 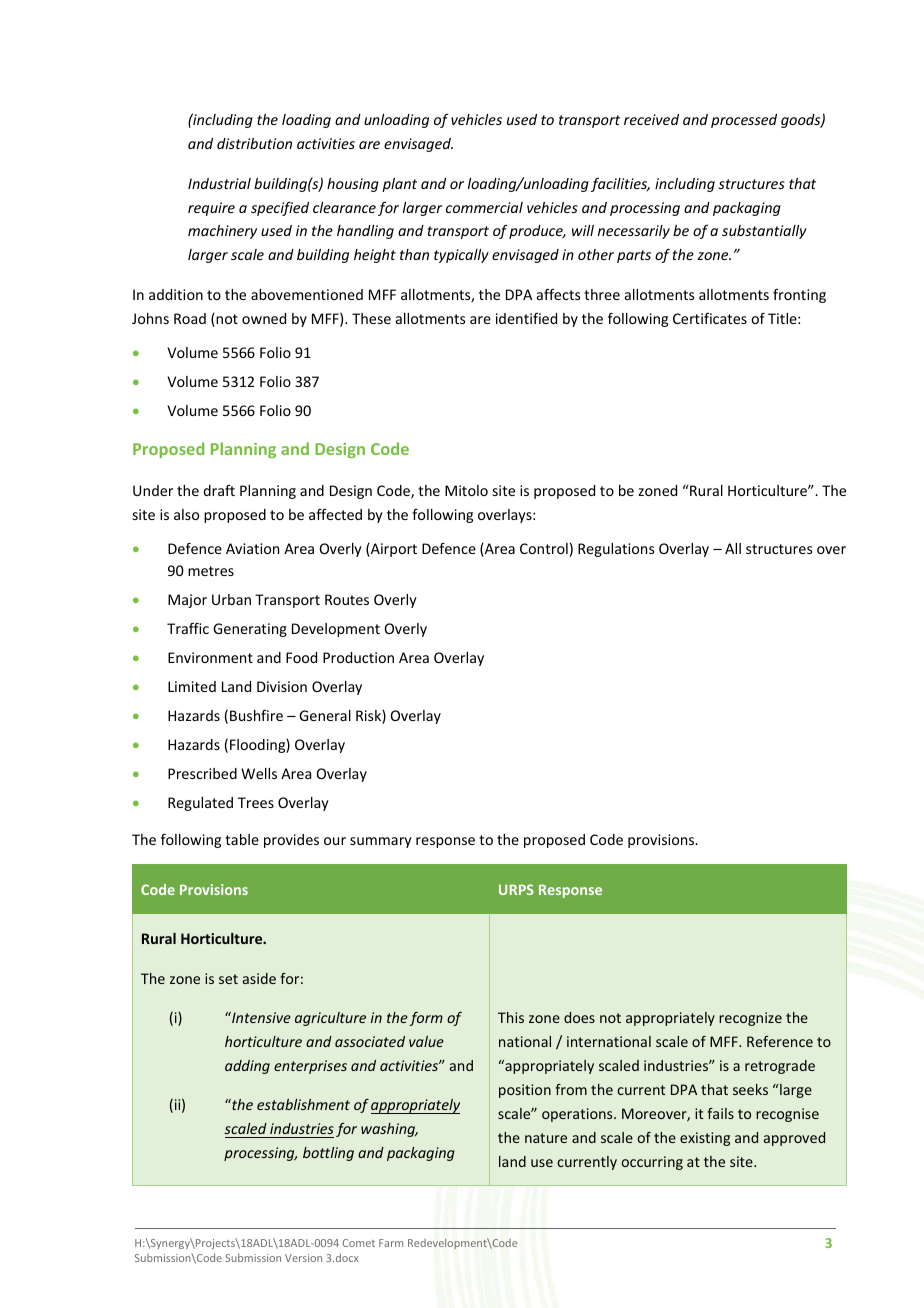 I want to click on summary, so click(x=381, y=842).
